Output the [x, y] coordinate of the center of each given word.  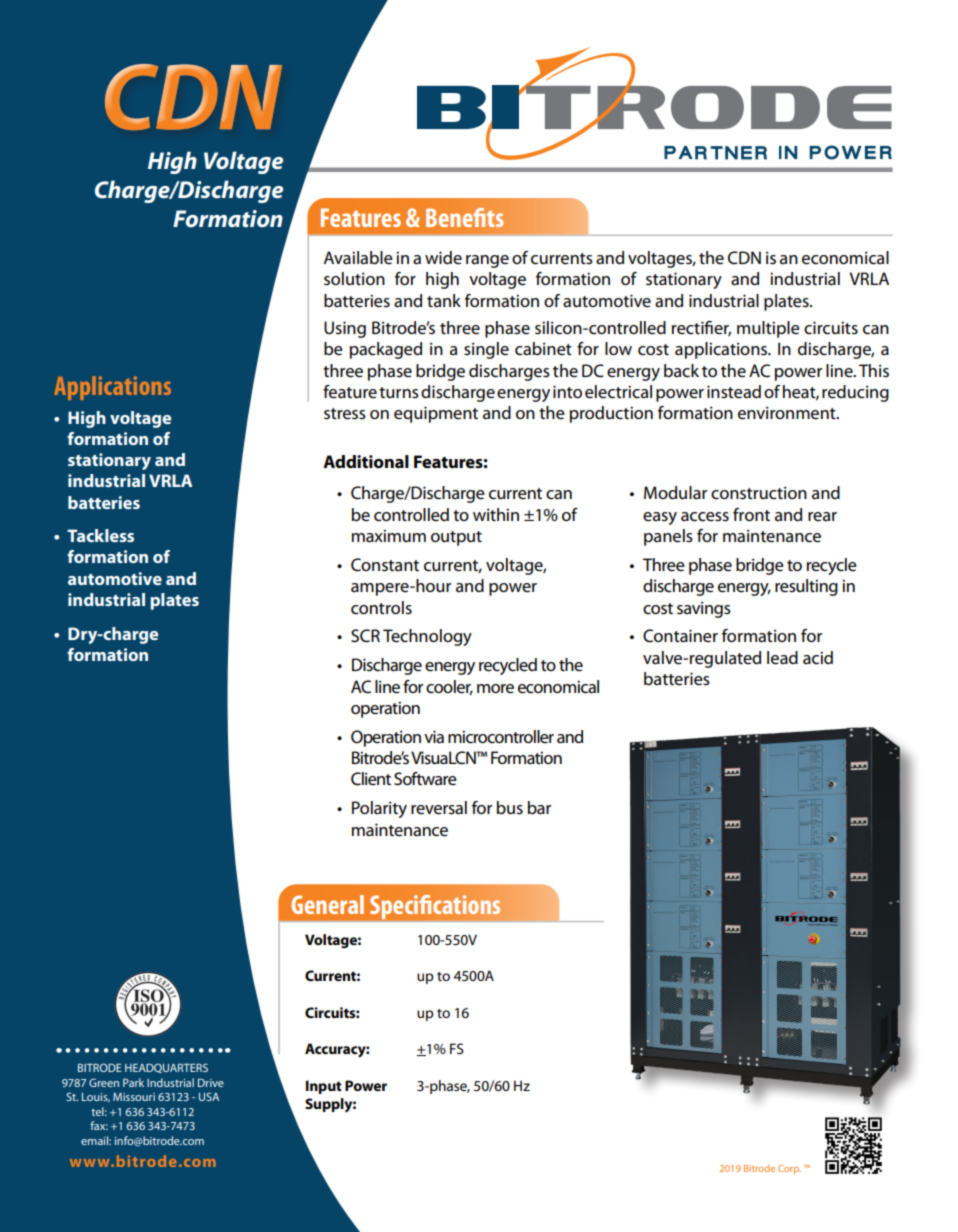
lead [782, 658]
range [487, 261]
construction [759, 493]
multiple [768, 329]
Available [358, 258]
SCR [365, 636]
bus [510, 808]
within [496, 514]
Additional [366, 461]
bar [539, 807]
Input [324, 1087]
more [495, 689]
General [327, 904]
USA [209, 1096]
